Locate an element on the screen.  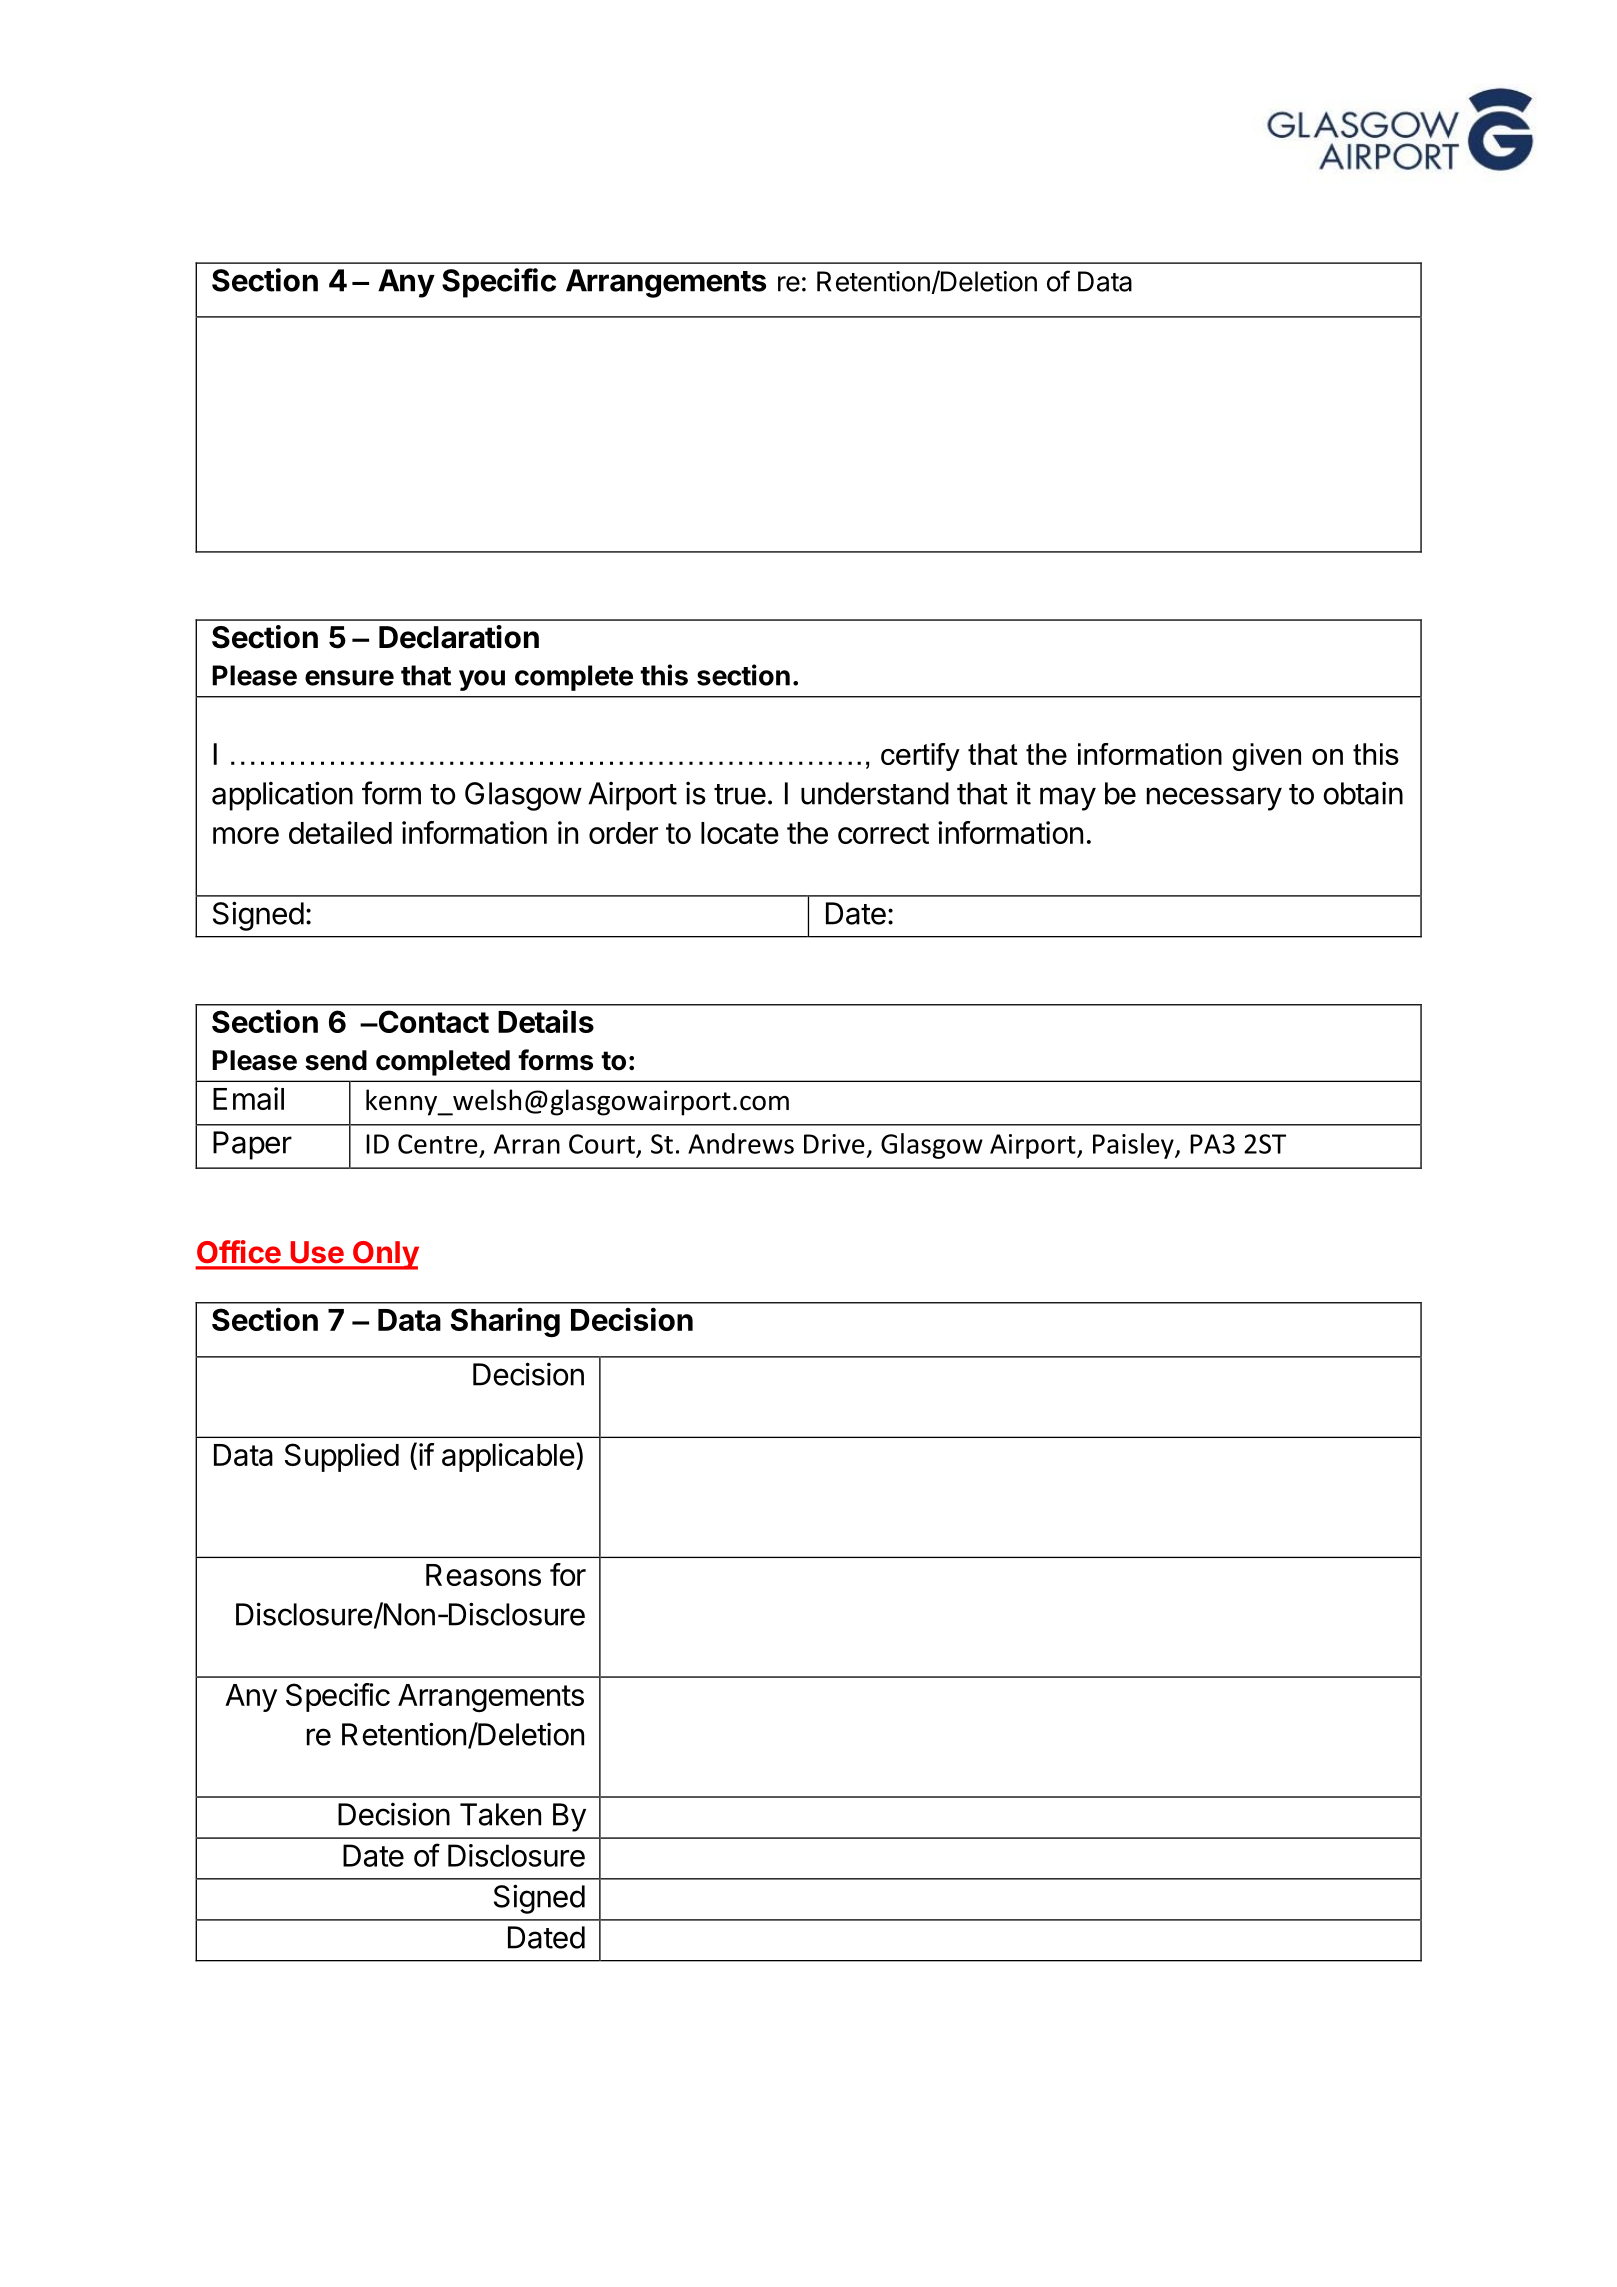
necessary is located at coordinates (1214, 799).
